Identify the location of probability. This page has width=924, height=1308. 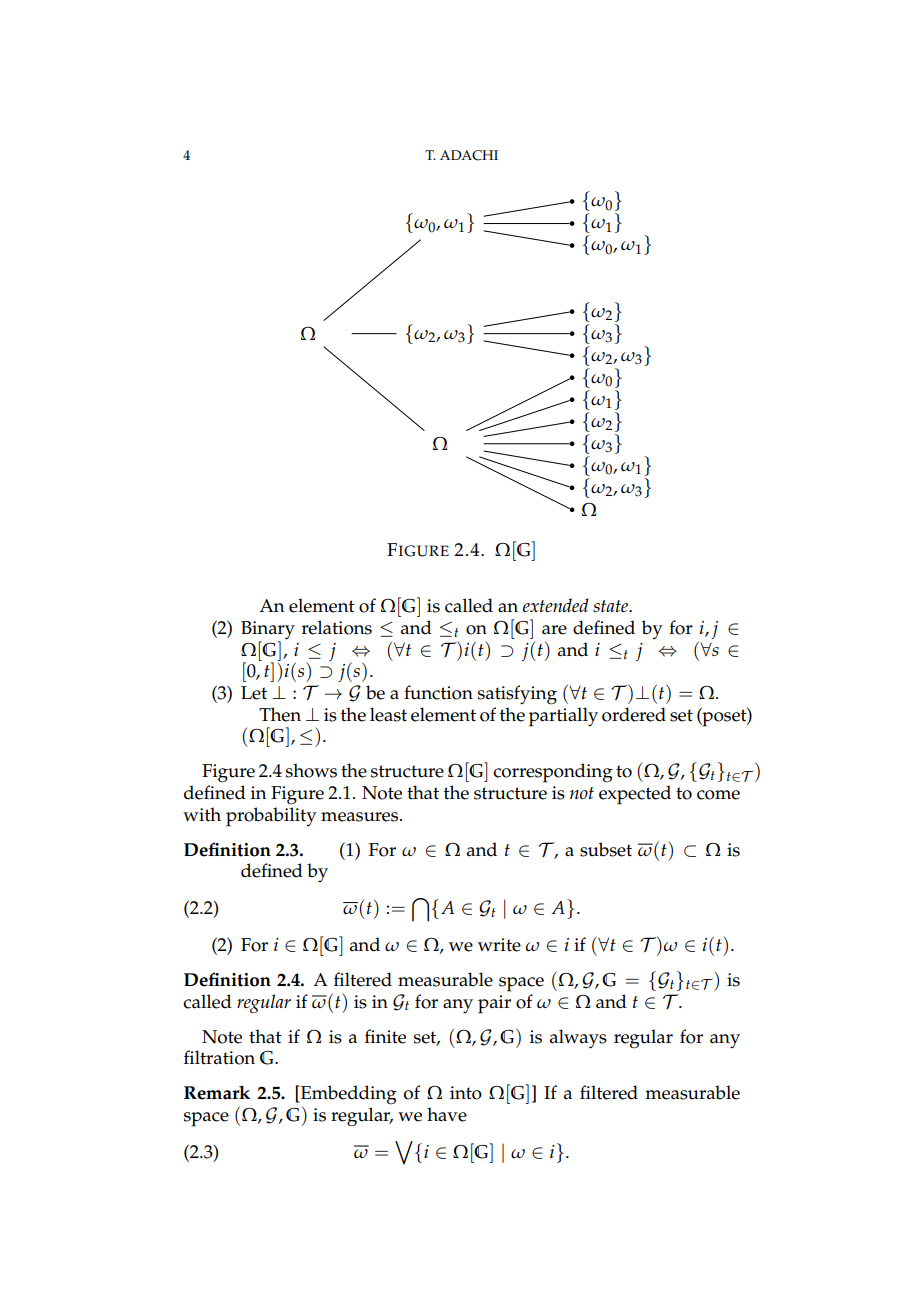
(271, 817).
